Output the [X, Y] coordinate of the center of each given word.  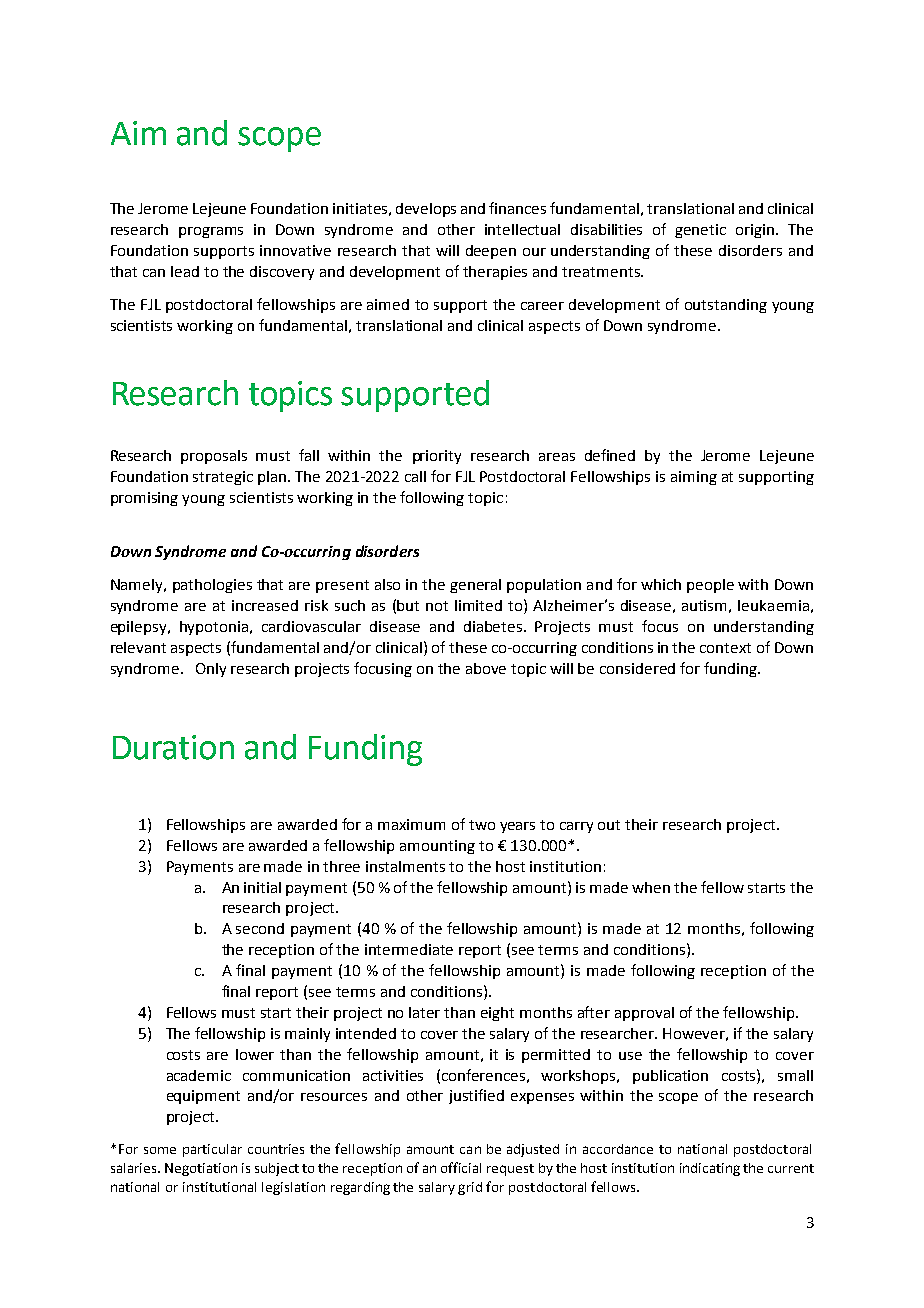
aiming [694, 478]
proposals [214, 457]
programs [211, 232]
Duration [173, 747]
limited [478, 605]
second [260, 928]
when [651, 887]
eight [497, 1014]
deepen [491, 252]
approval [644, 1014]
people [710, 586]
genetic [700, 231]
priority [437, 457]
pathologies [212, 586]
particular [212, 1150]
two [482, 825]
